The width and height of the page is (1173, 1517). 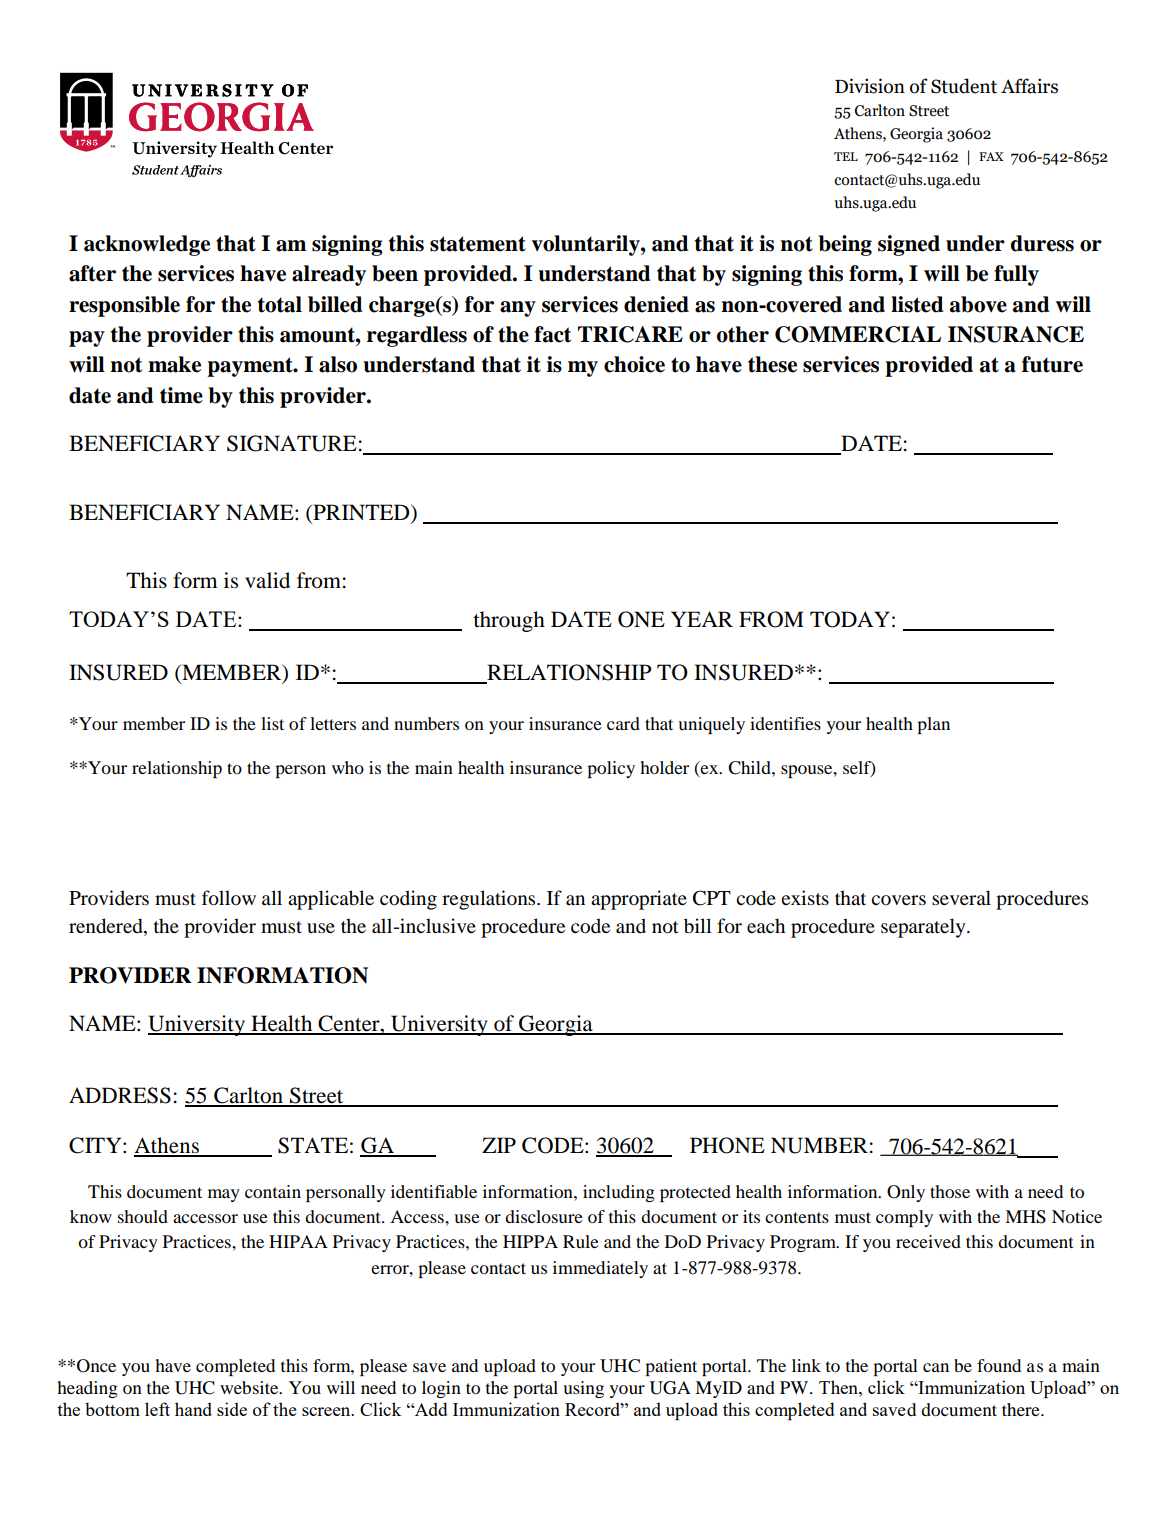 What do you see at coordinates (174, 364) in the page?
I see `make` at bounding box center [174, 364].
